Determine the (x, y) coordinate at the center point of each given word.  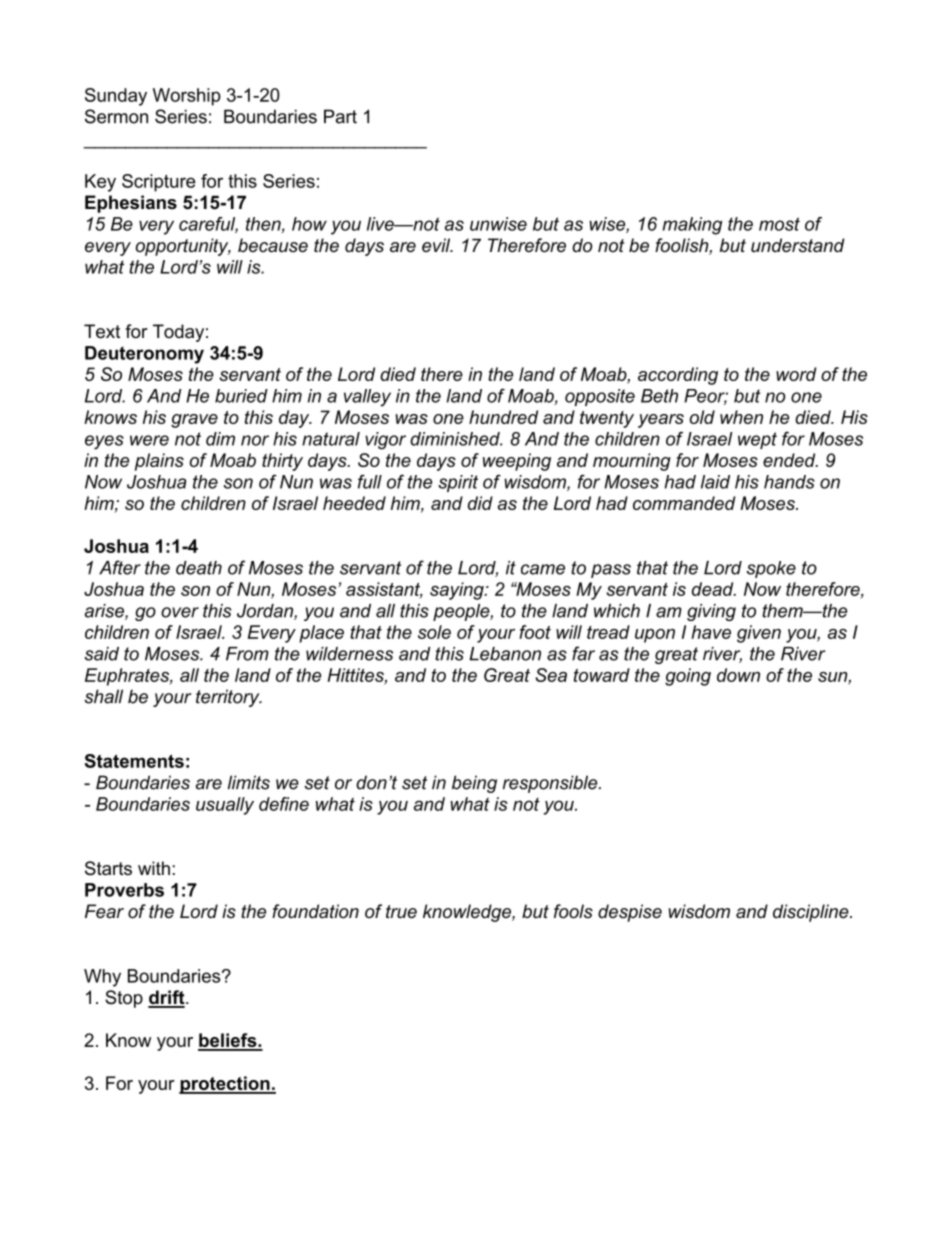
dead (714, 589)
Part (340, 116)
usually (225, 806)
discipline (812, 913)
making (692, 226)
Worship (187, 97)
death (199, 568)
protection (225, 1085)
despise (630, 913)
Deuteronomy (144, 355)
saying (458, 591)
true (401, 912)
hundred (503, 417)
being (474, 784)
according (678, 376)
